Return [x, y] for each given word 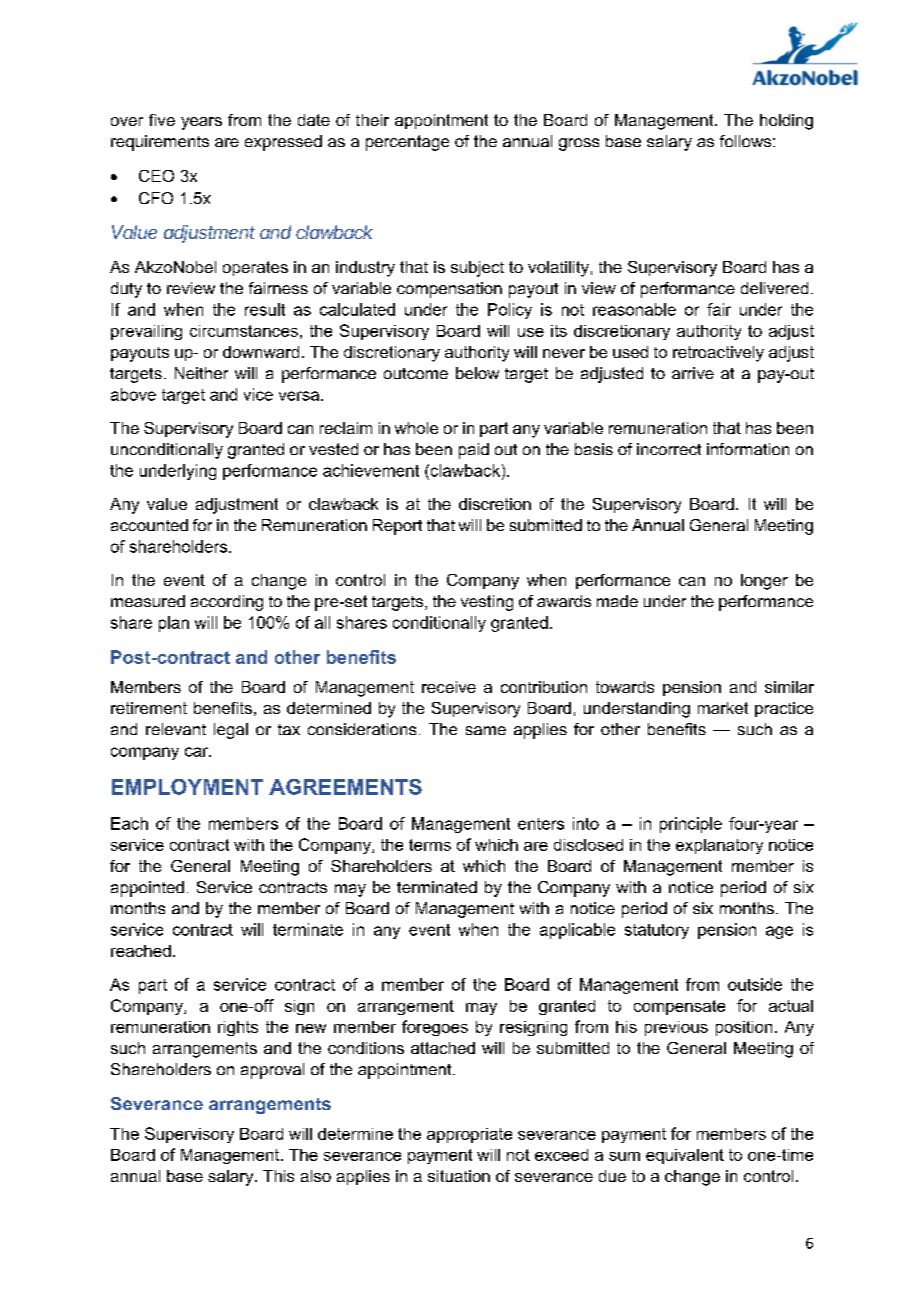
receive [449, 687]
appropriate [469, 1135]
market [723, 708]
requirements [160, 143]
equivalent [685, 1156]
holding [786, 122]
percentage [407, 143]
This [278, 1176]
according [227, 603]
